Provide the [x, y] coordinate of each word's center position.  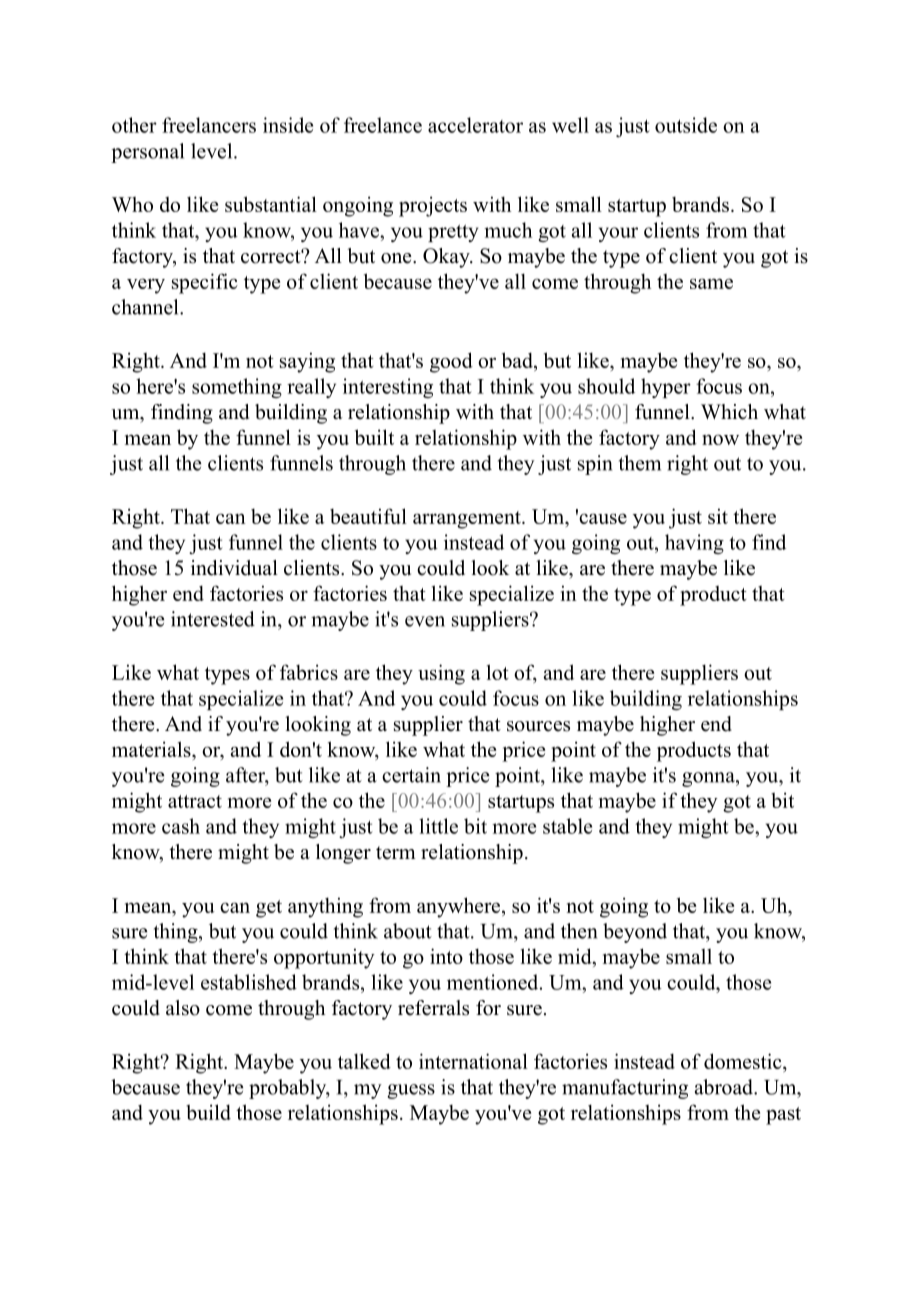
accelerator [475, 125]
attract [195, 801]
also [183, 1008]
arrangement [468, 520]
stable [567, 826]
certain [411, 775]
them [640, 463]
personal [147, 153]
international [473, 1061]
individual [234, 568]
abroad [725, 1087]
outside [686, 125]
